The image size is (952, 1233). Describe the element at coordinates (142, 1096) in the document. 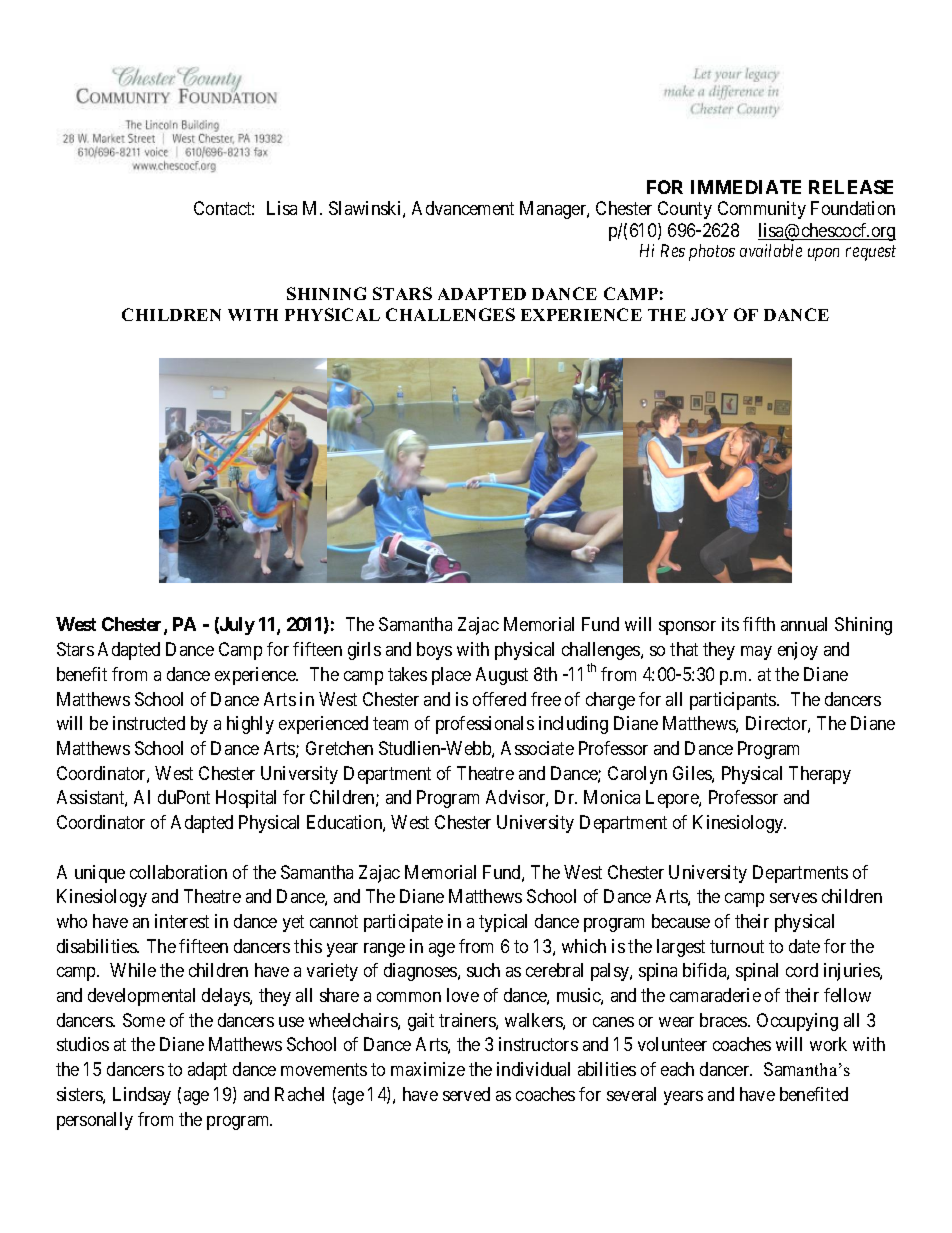

I see `Lindsay` at that location.
